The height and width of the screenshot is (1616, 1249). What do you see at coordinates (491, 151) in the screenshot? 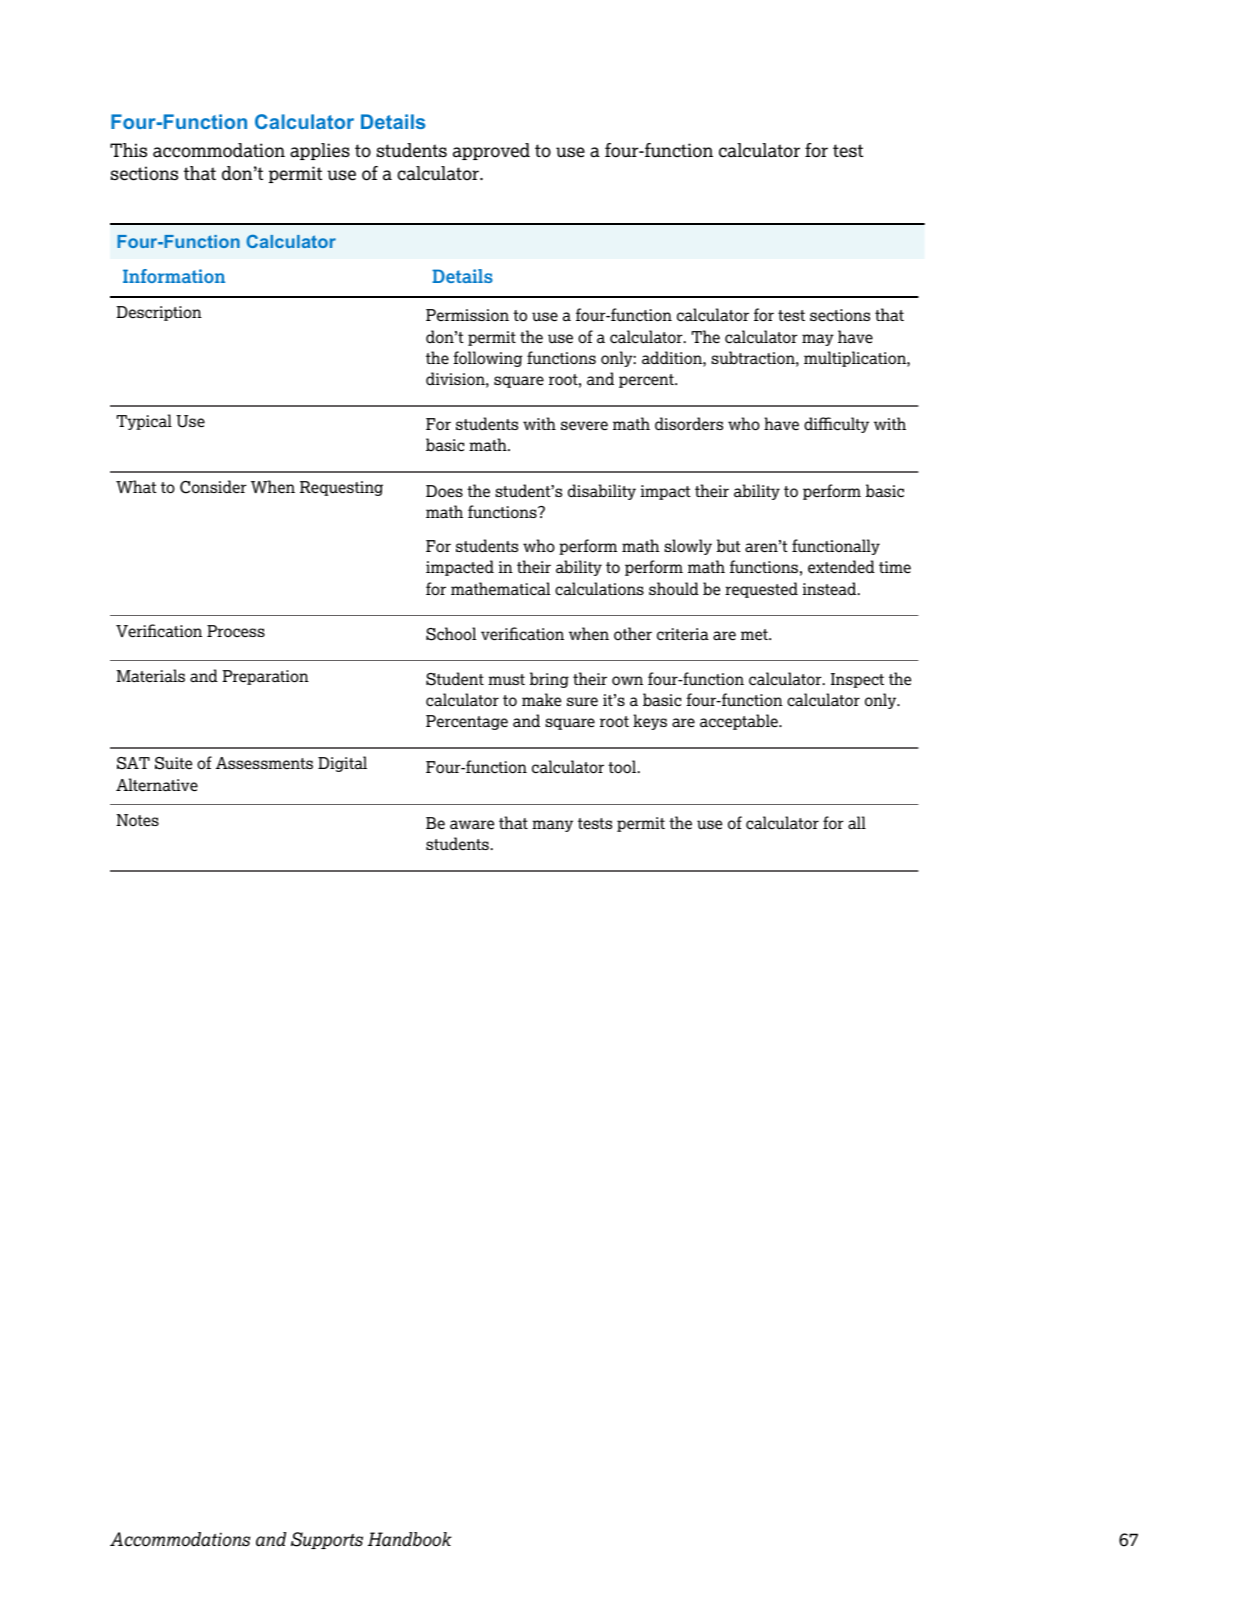
I see `approved` at bounding box center [491, 151].
